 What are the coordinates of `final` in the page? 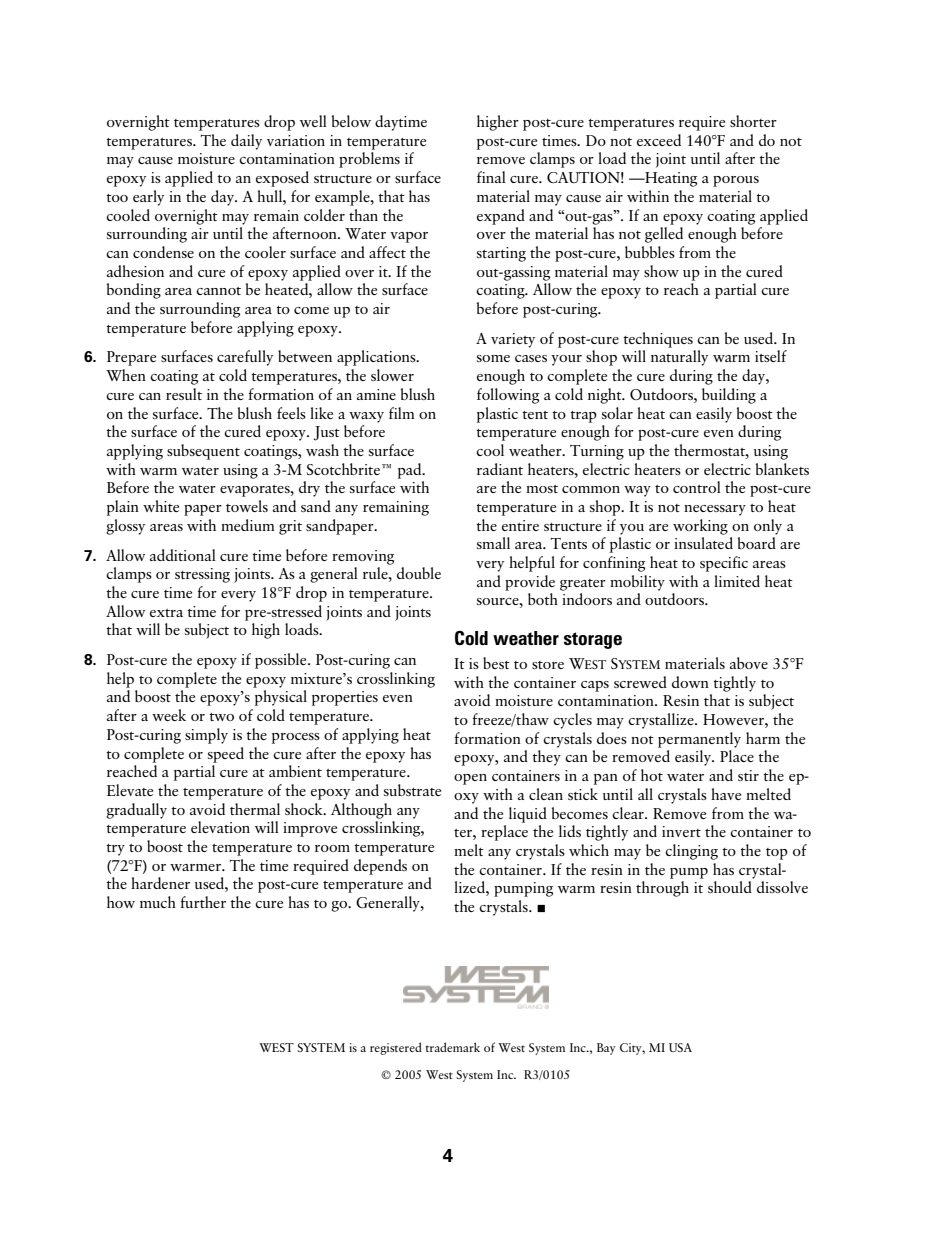 It's located at (491, 177).
